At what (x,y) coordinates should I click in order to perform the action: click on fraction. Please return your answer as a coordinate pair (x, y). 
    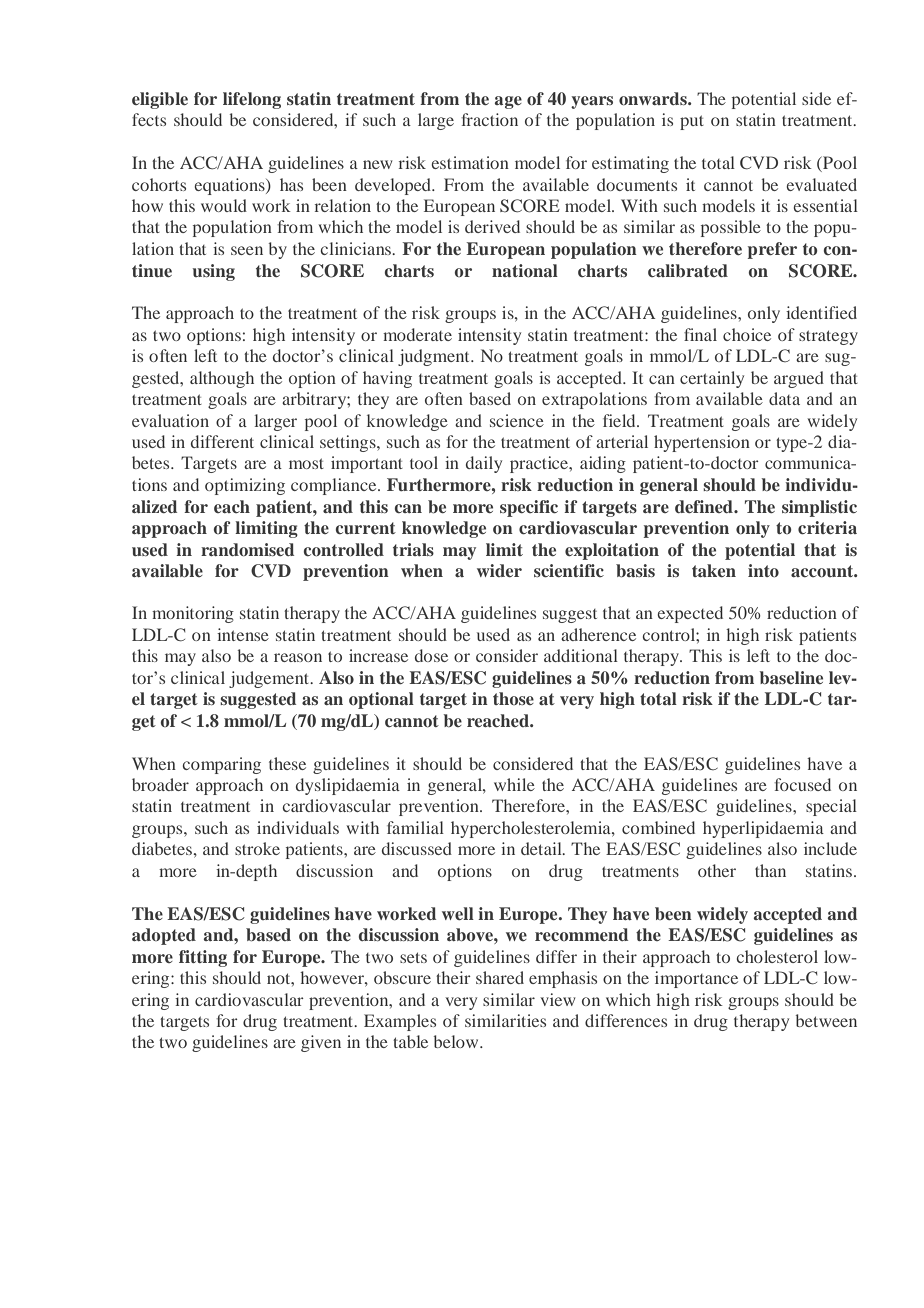
    Looking at the image, I should click on (489, 119).
